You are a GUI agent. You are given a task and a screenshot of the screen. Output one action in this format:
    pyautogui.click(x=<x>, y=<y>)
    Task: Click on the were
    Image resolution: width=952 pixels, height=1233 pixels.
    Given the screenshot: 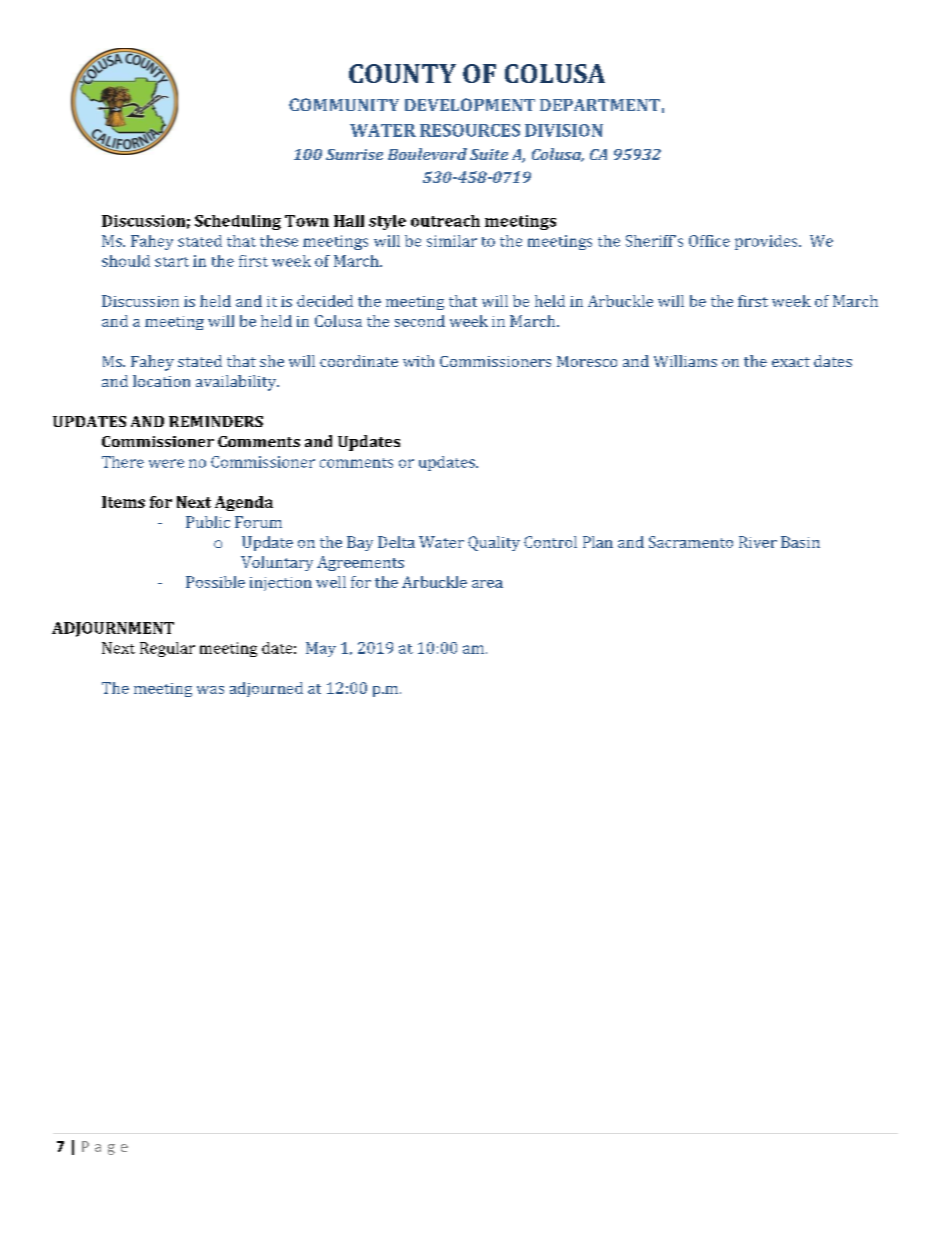 What is the action you would take?
    pyautogui.click(x=166, y=463)
